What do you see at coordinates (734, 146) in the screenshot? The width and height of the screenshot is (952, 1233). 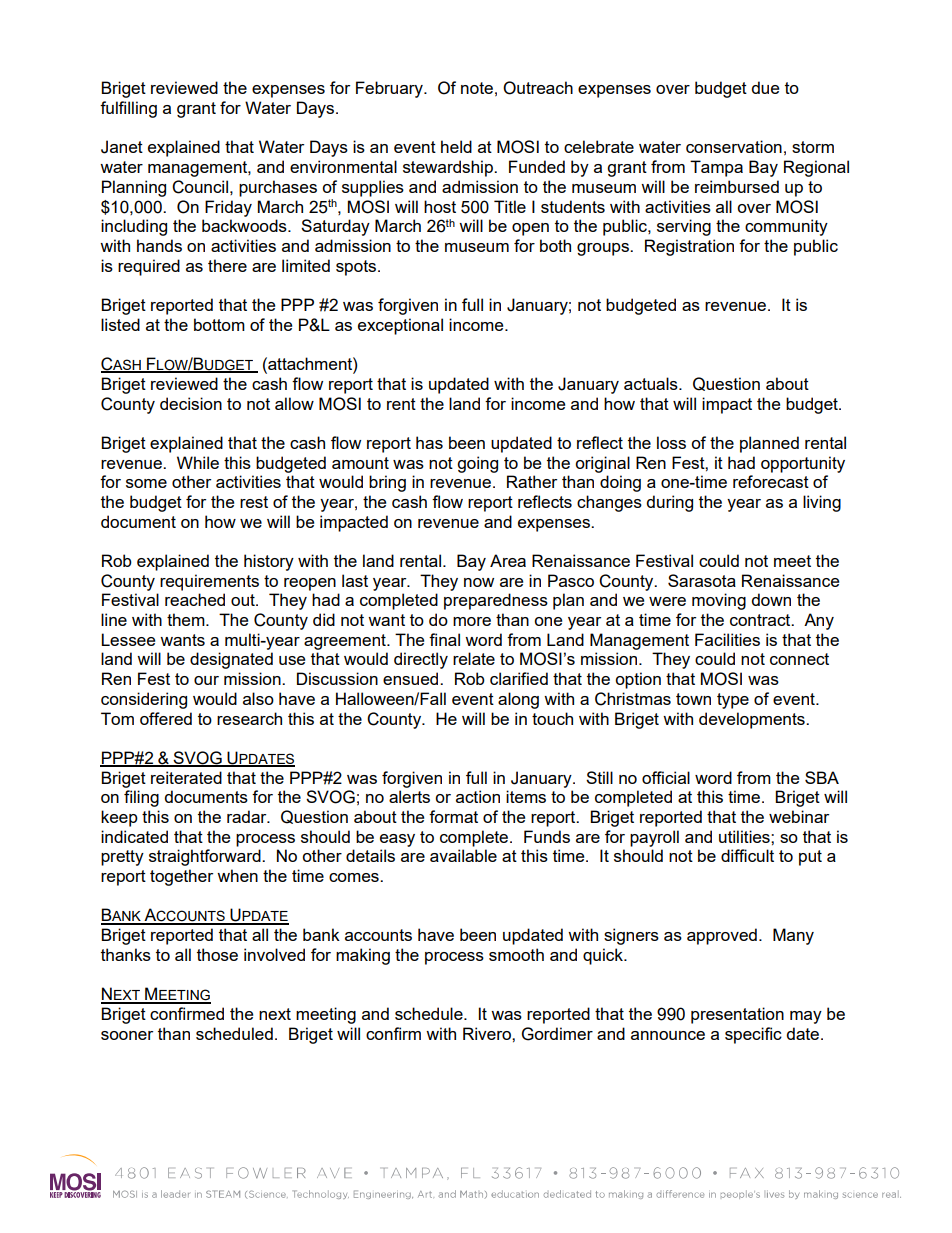 I see `conservation` at bounding box center [734, 146].
